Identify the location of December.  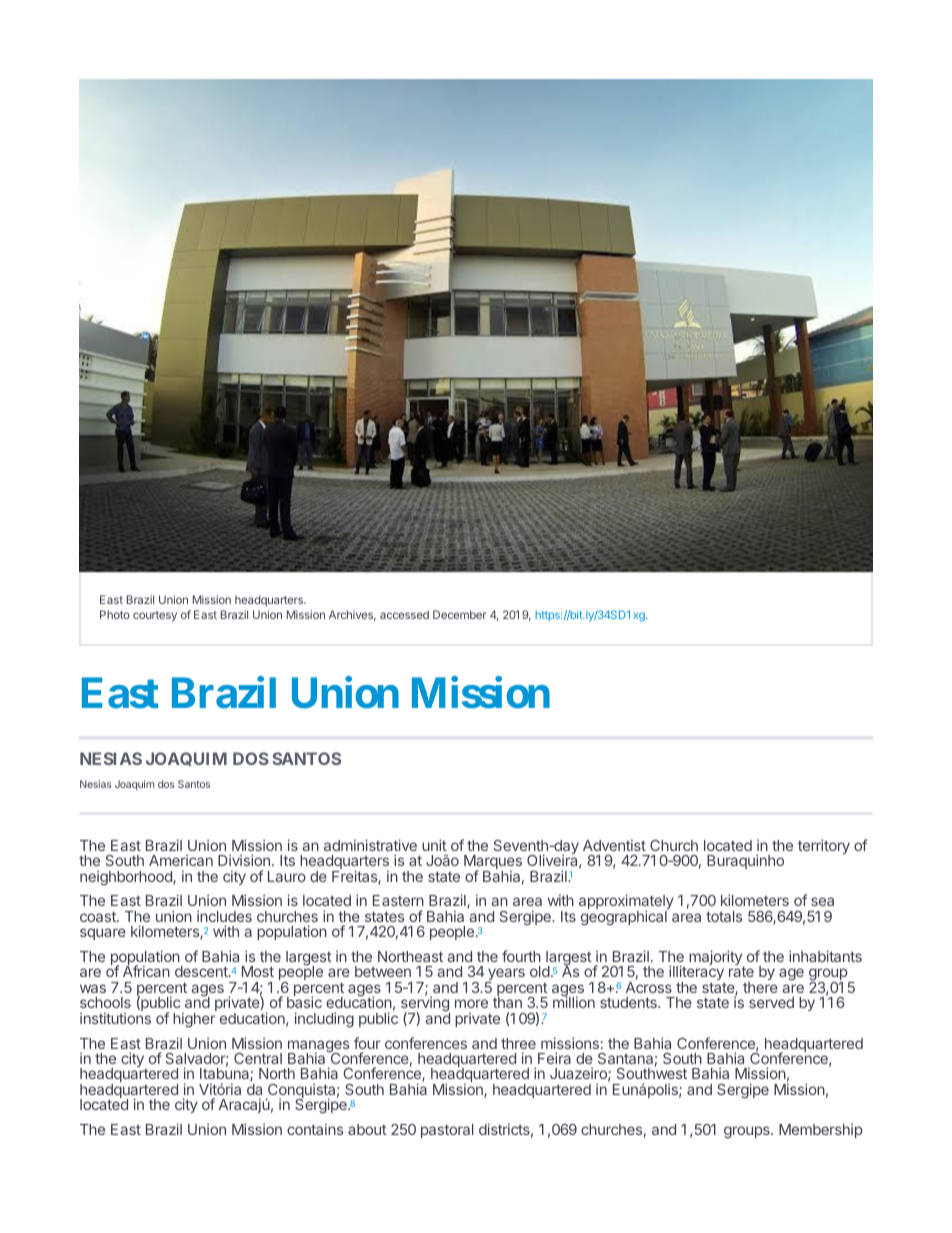
(459, 614).
